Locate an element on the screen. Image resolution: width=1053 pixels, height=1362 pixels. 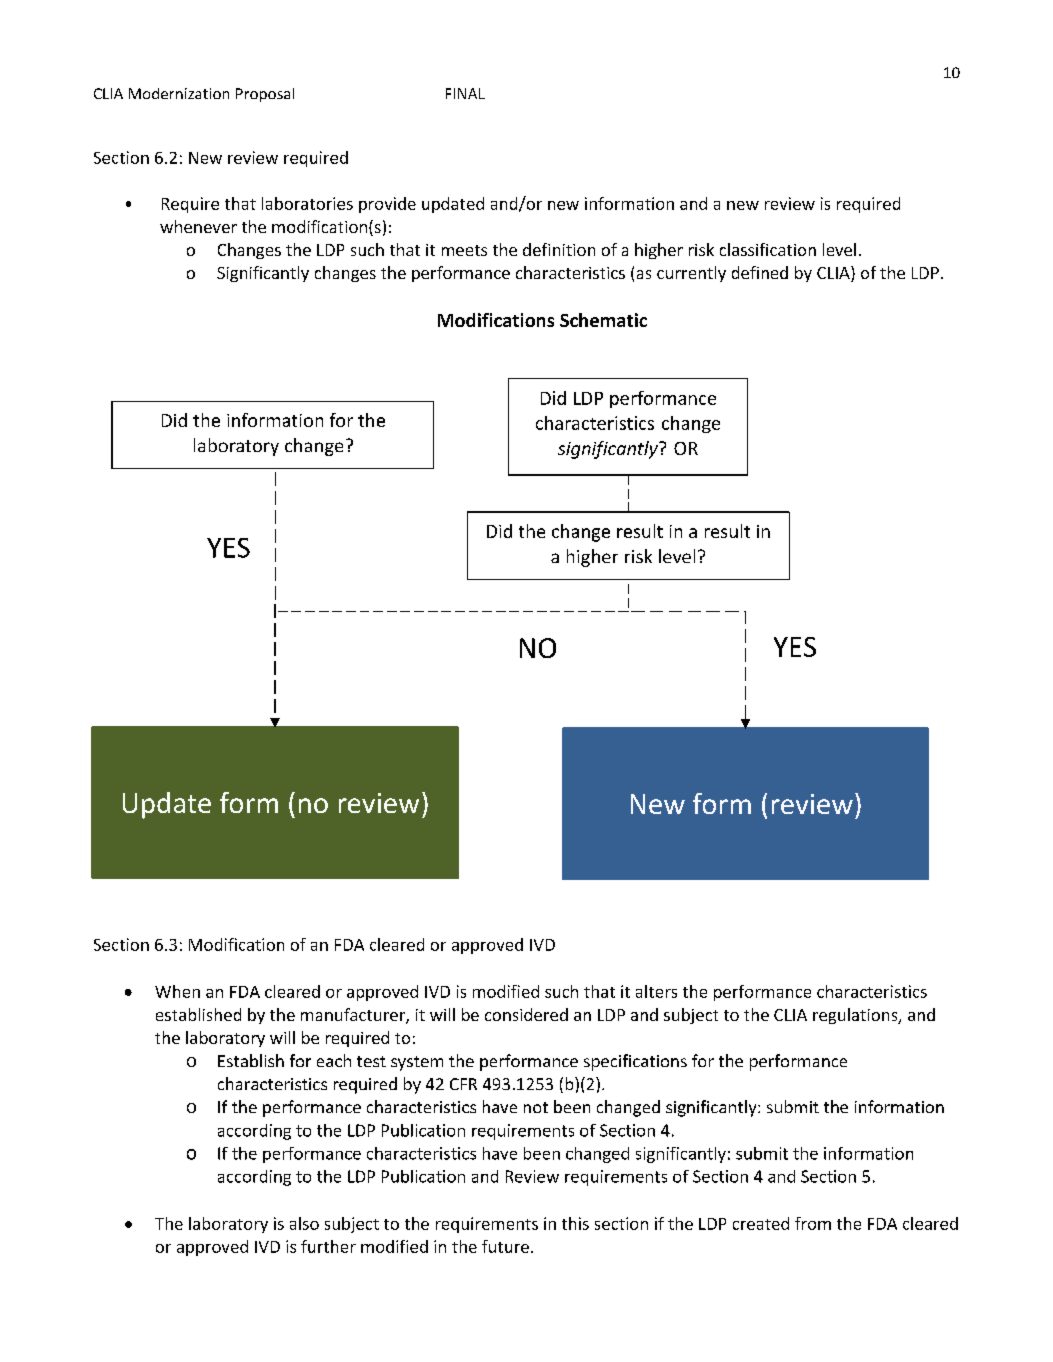
considered is located at coordinates (526, 1014).
